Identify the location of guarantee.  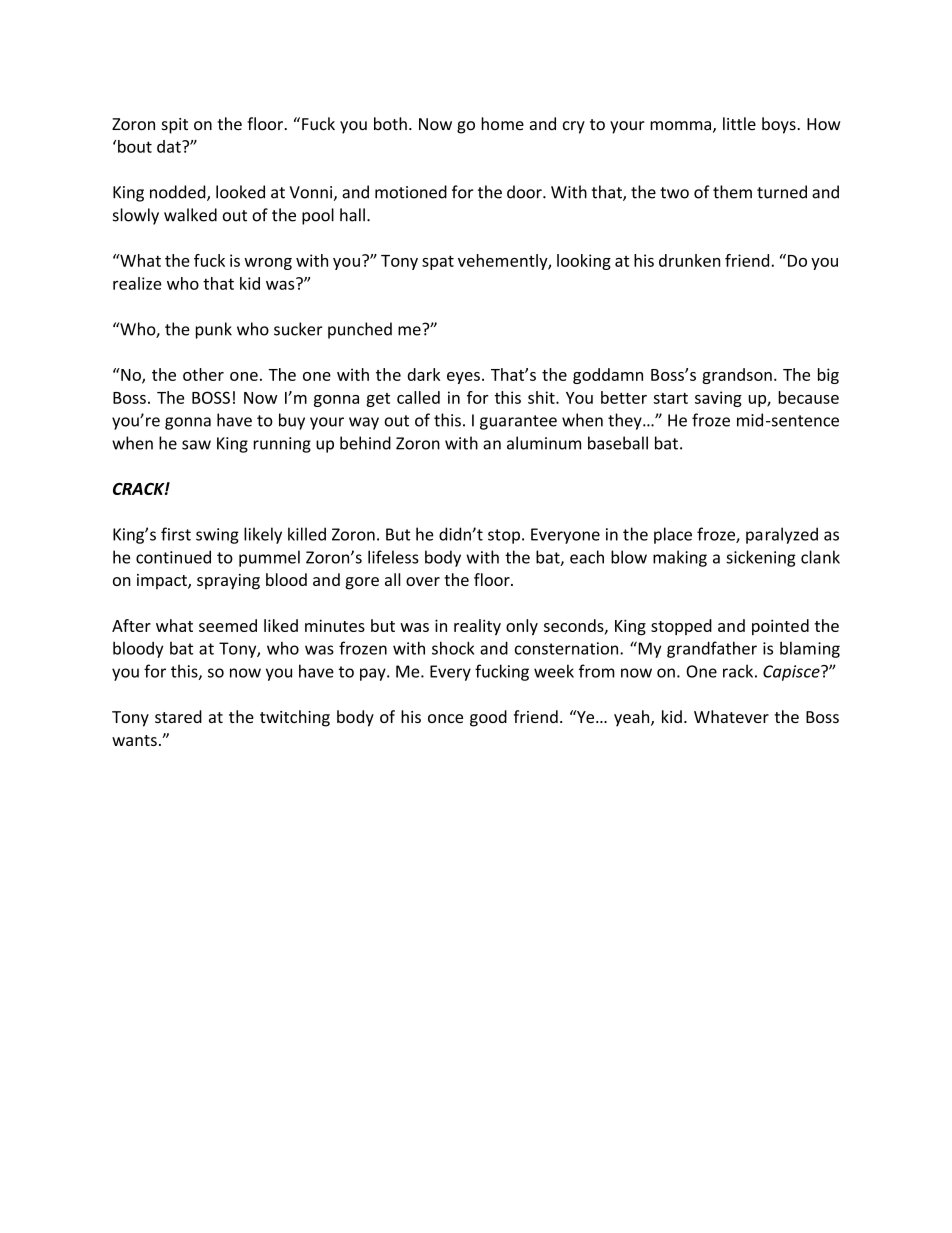
(518, 422).
